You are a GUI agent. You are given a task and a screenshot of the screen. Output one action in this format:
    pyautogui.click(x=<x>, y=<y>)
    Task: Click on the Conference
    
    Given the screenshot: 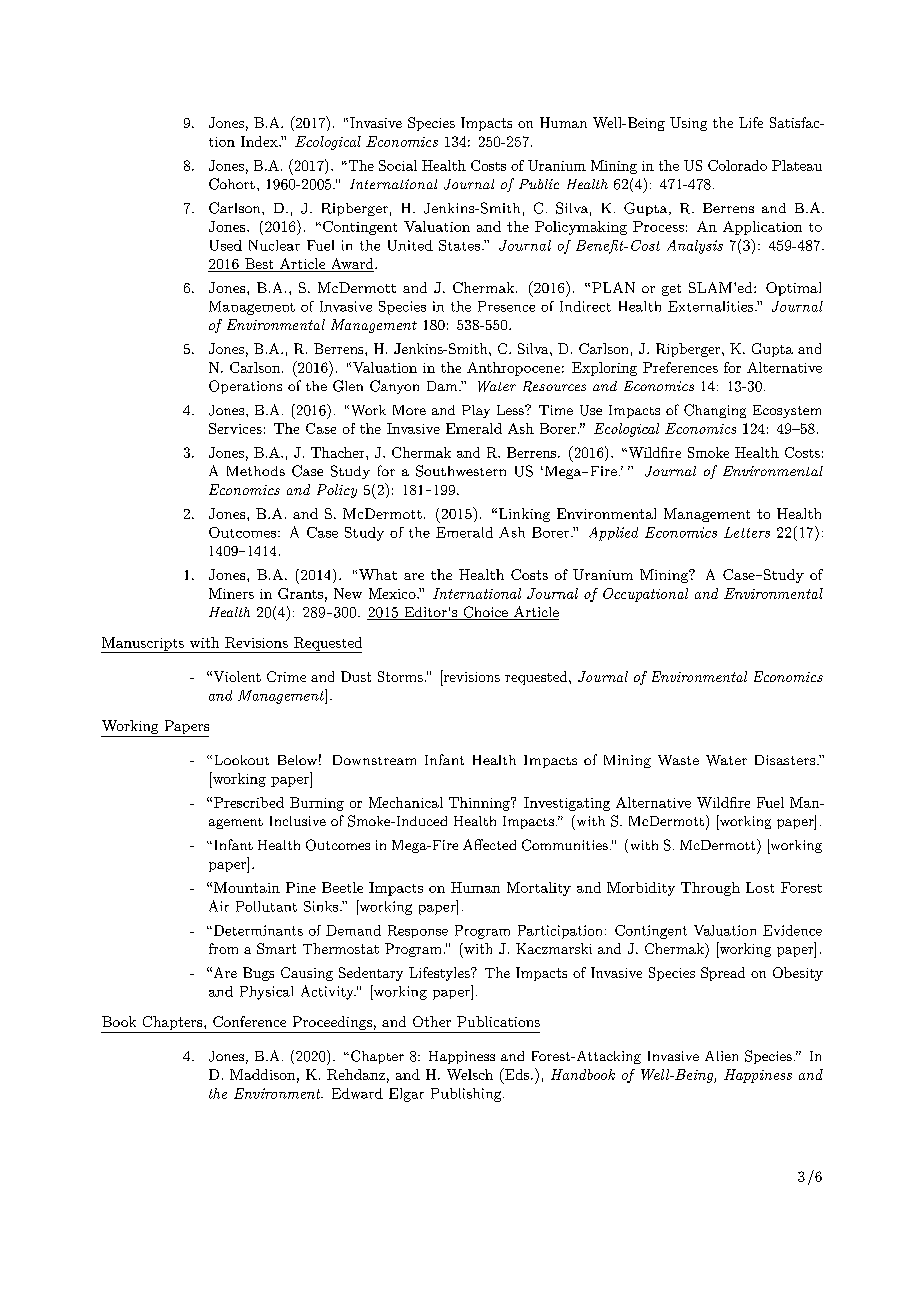 What is the action you would take?
    pyautogui.click(x=249, y=1021)
